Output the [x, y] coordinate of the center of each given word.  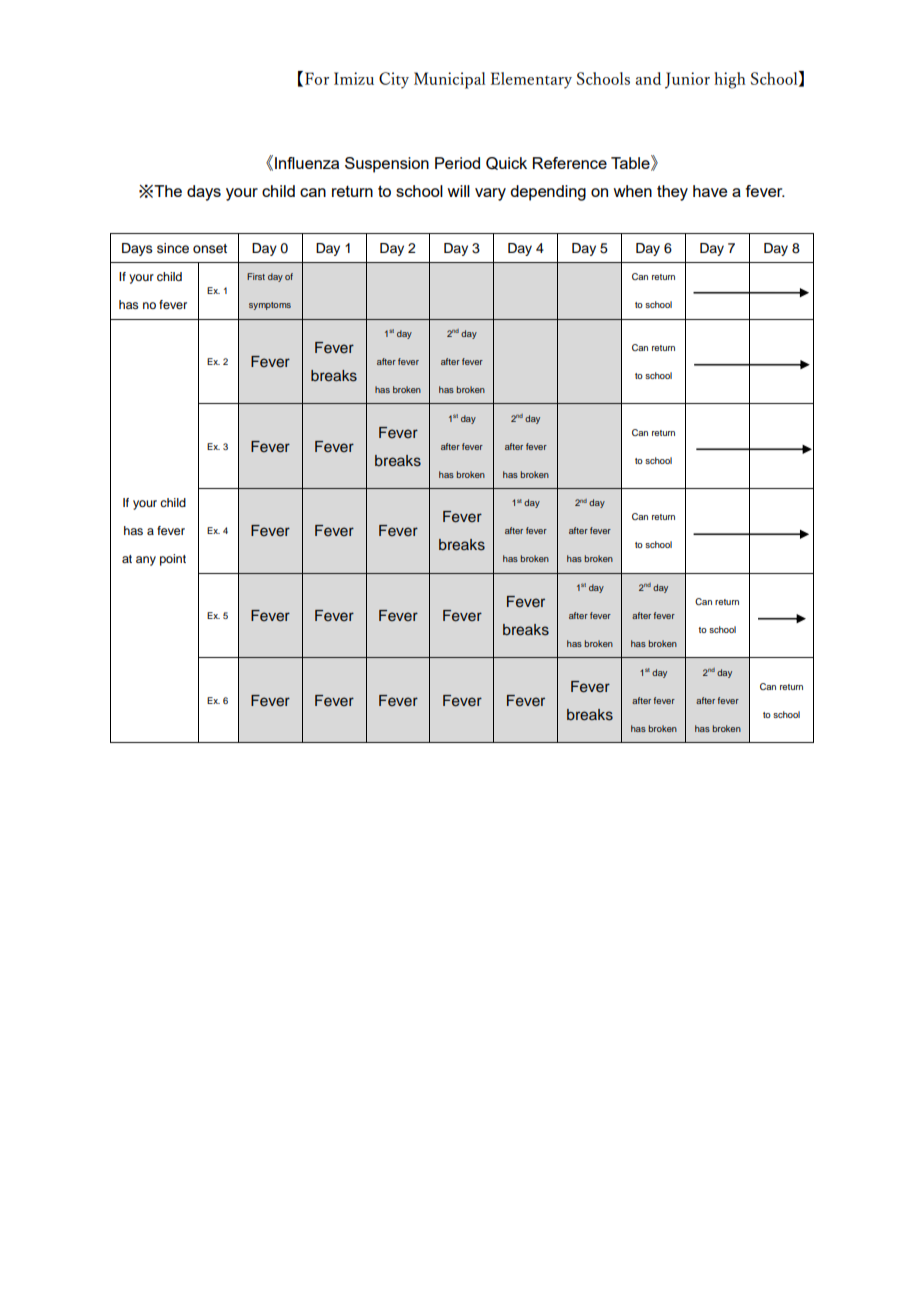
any [146, 561]
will [458, 191]
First [256, 276]
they [672, 193]
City [394, 80]
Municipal [449, 80]
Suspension [387, 165]
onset [210, 249]
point [173, 560]
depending [548, 193]
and [648, 78]
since [173, 248]
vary [490, 194]
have [710, 191]
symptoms [270, 306]
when [632, 191]
